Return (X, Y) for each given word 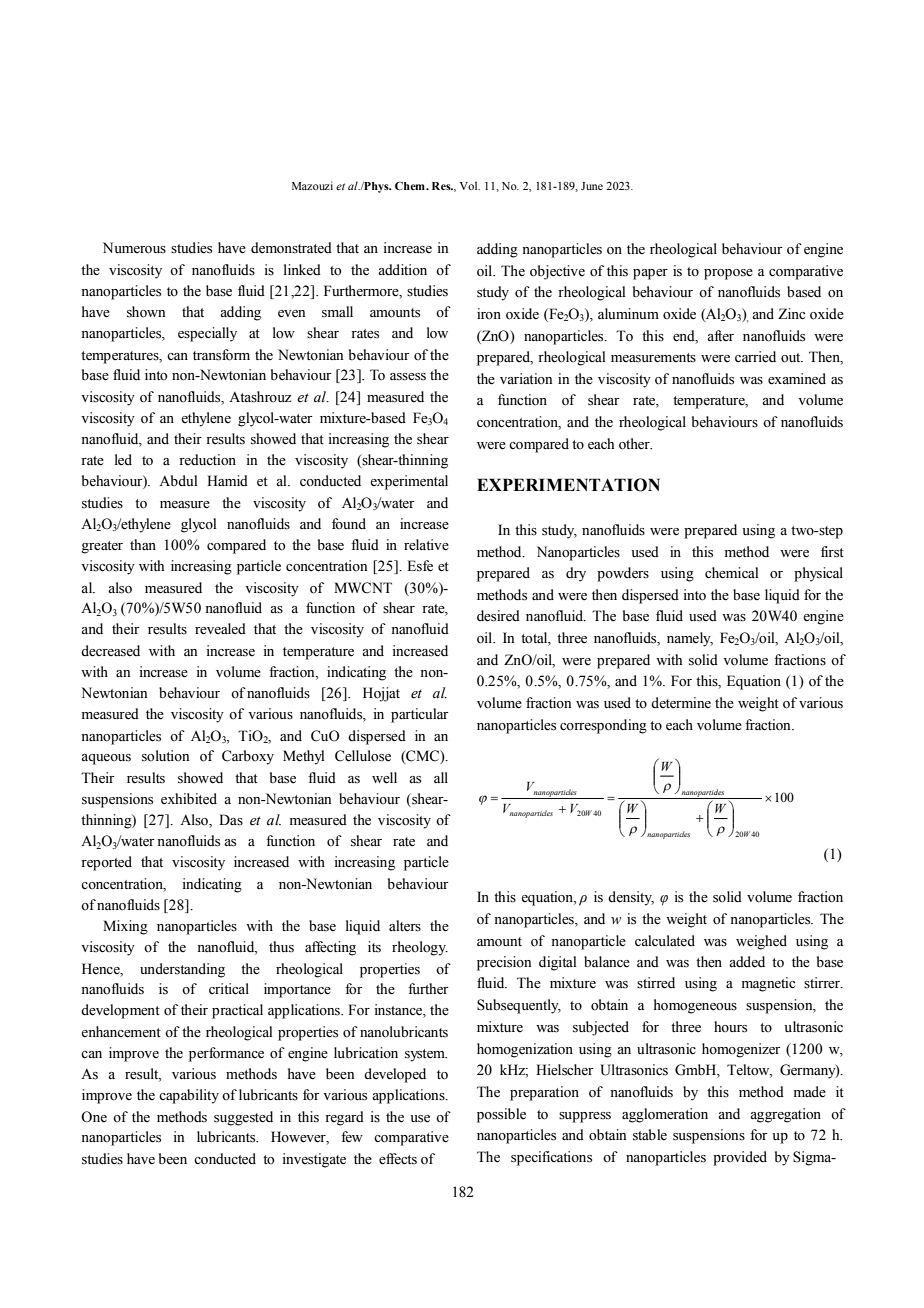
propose (728, 274)
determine (681, 703)
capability (189, 1096)
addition (402, 270)
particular (419, 715)
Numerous (134, 248)
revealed (220, 629)
